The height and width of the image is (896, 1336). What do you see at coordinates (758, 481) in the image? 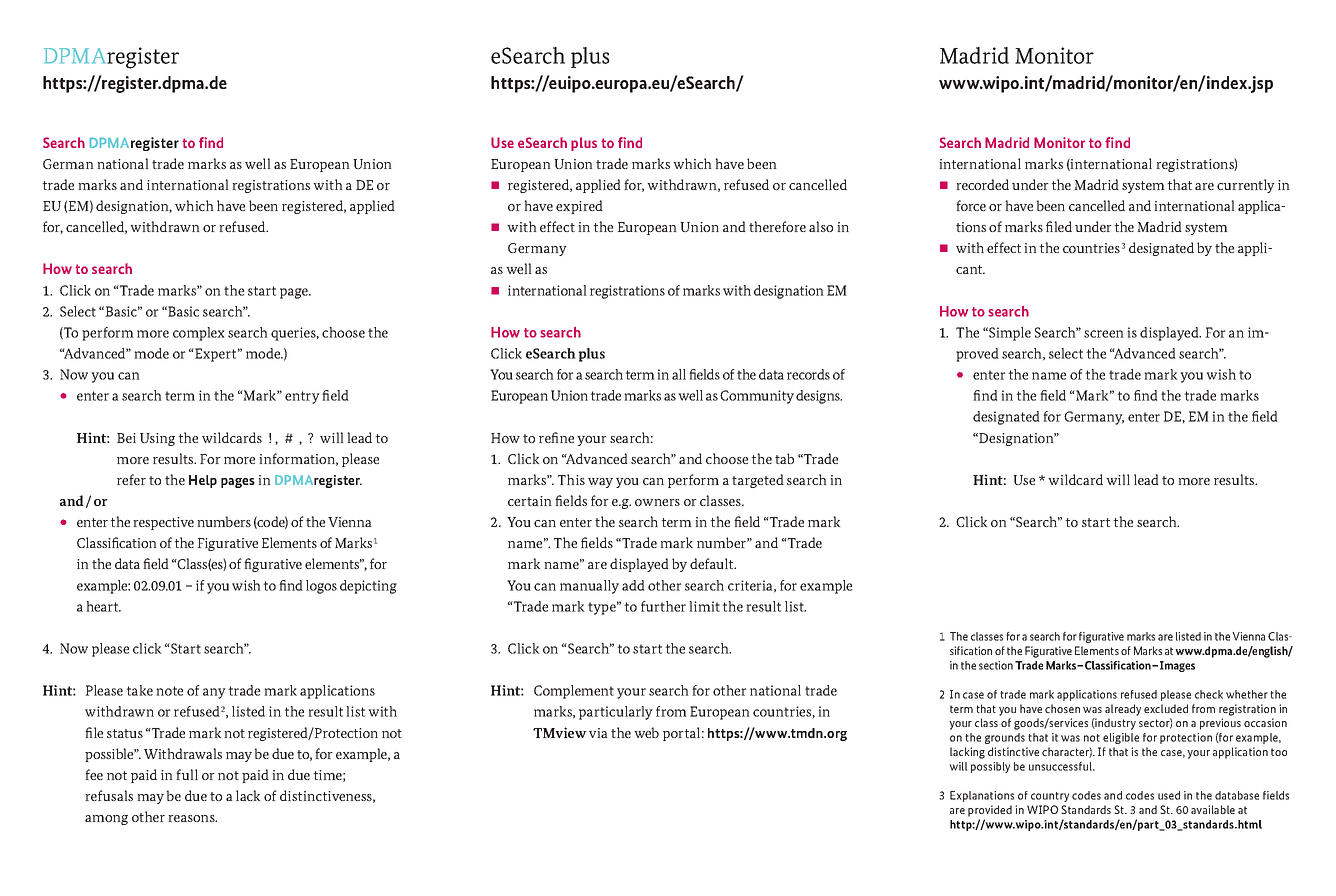
I see `targeted` at bounding box center [758, 481].
